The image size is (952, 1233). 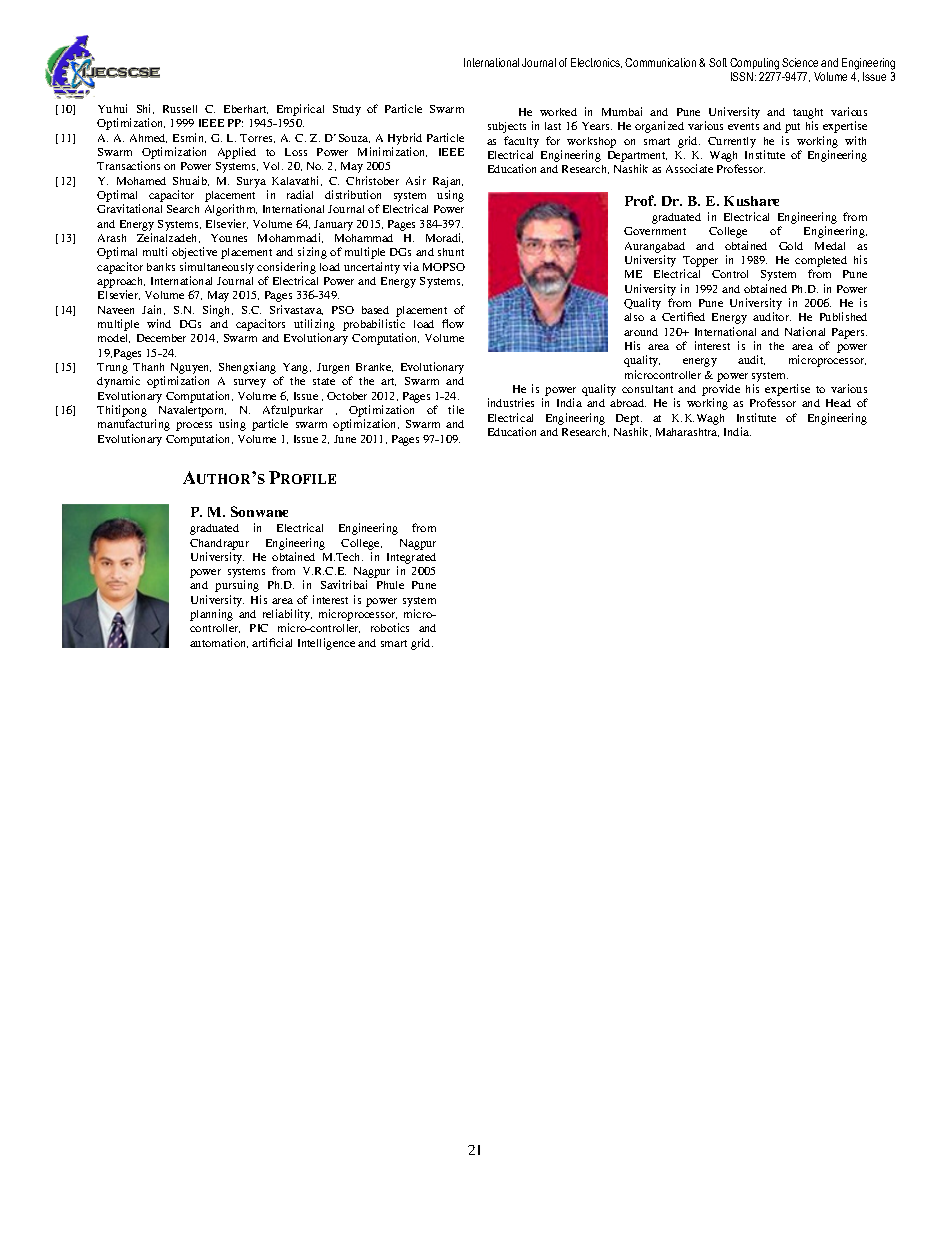 I want to click on planning, so click(x=211, y=615).
